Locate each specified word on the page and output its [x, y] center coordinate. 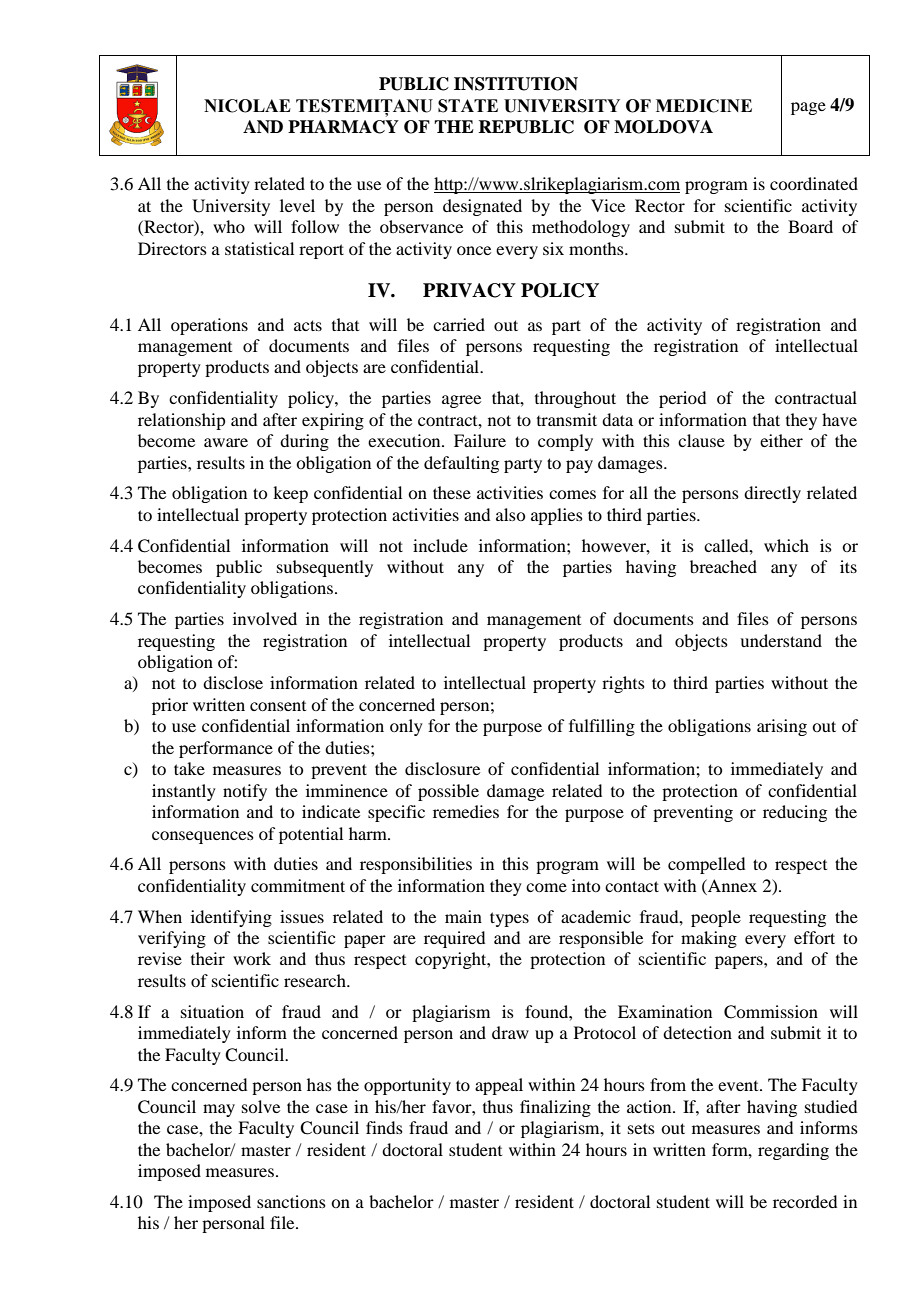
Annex [731, 885]
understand [781, 640]
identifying [231, 918]
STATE [468, 106]
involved [265, 618]
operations [209, 326]
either [781, 440]
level [297, 205]
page [808, 108]
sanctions [291, 1201]
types [509, 919]
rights [623, 684]
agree [461, 401]
